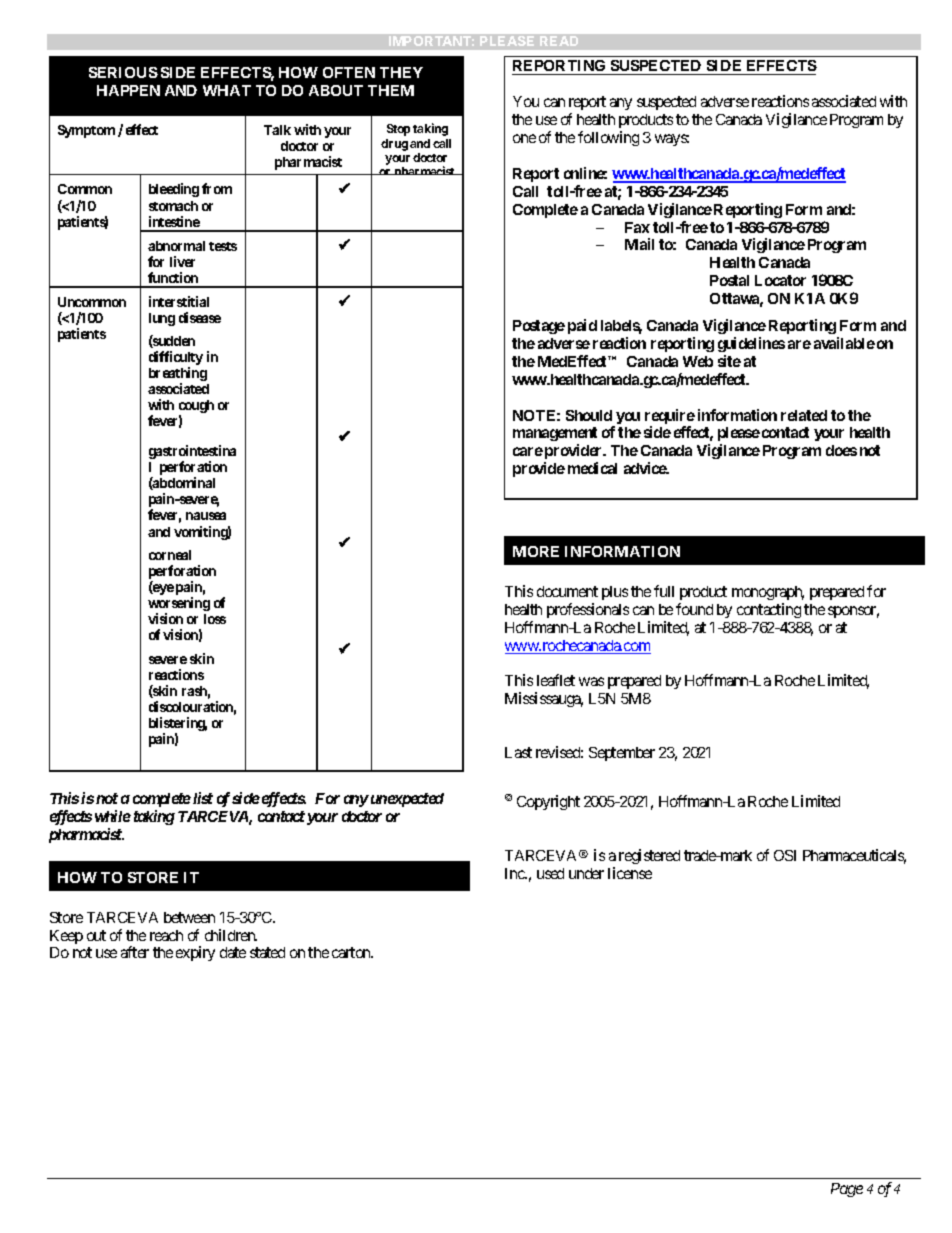  Describe the element at coordinates (398, 130) in the document. I see `Stop` at that location.
